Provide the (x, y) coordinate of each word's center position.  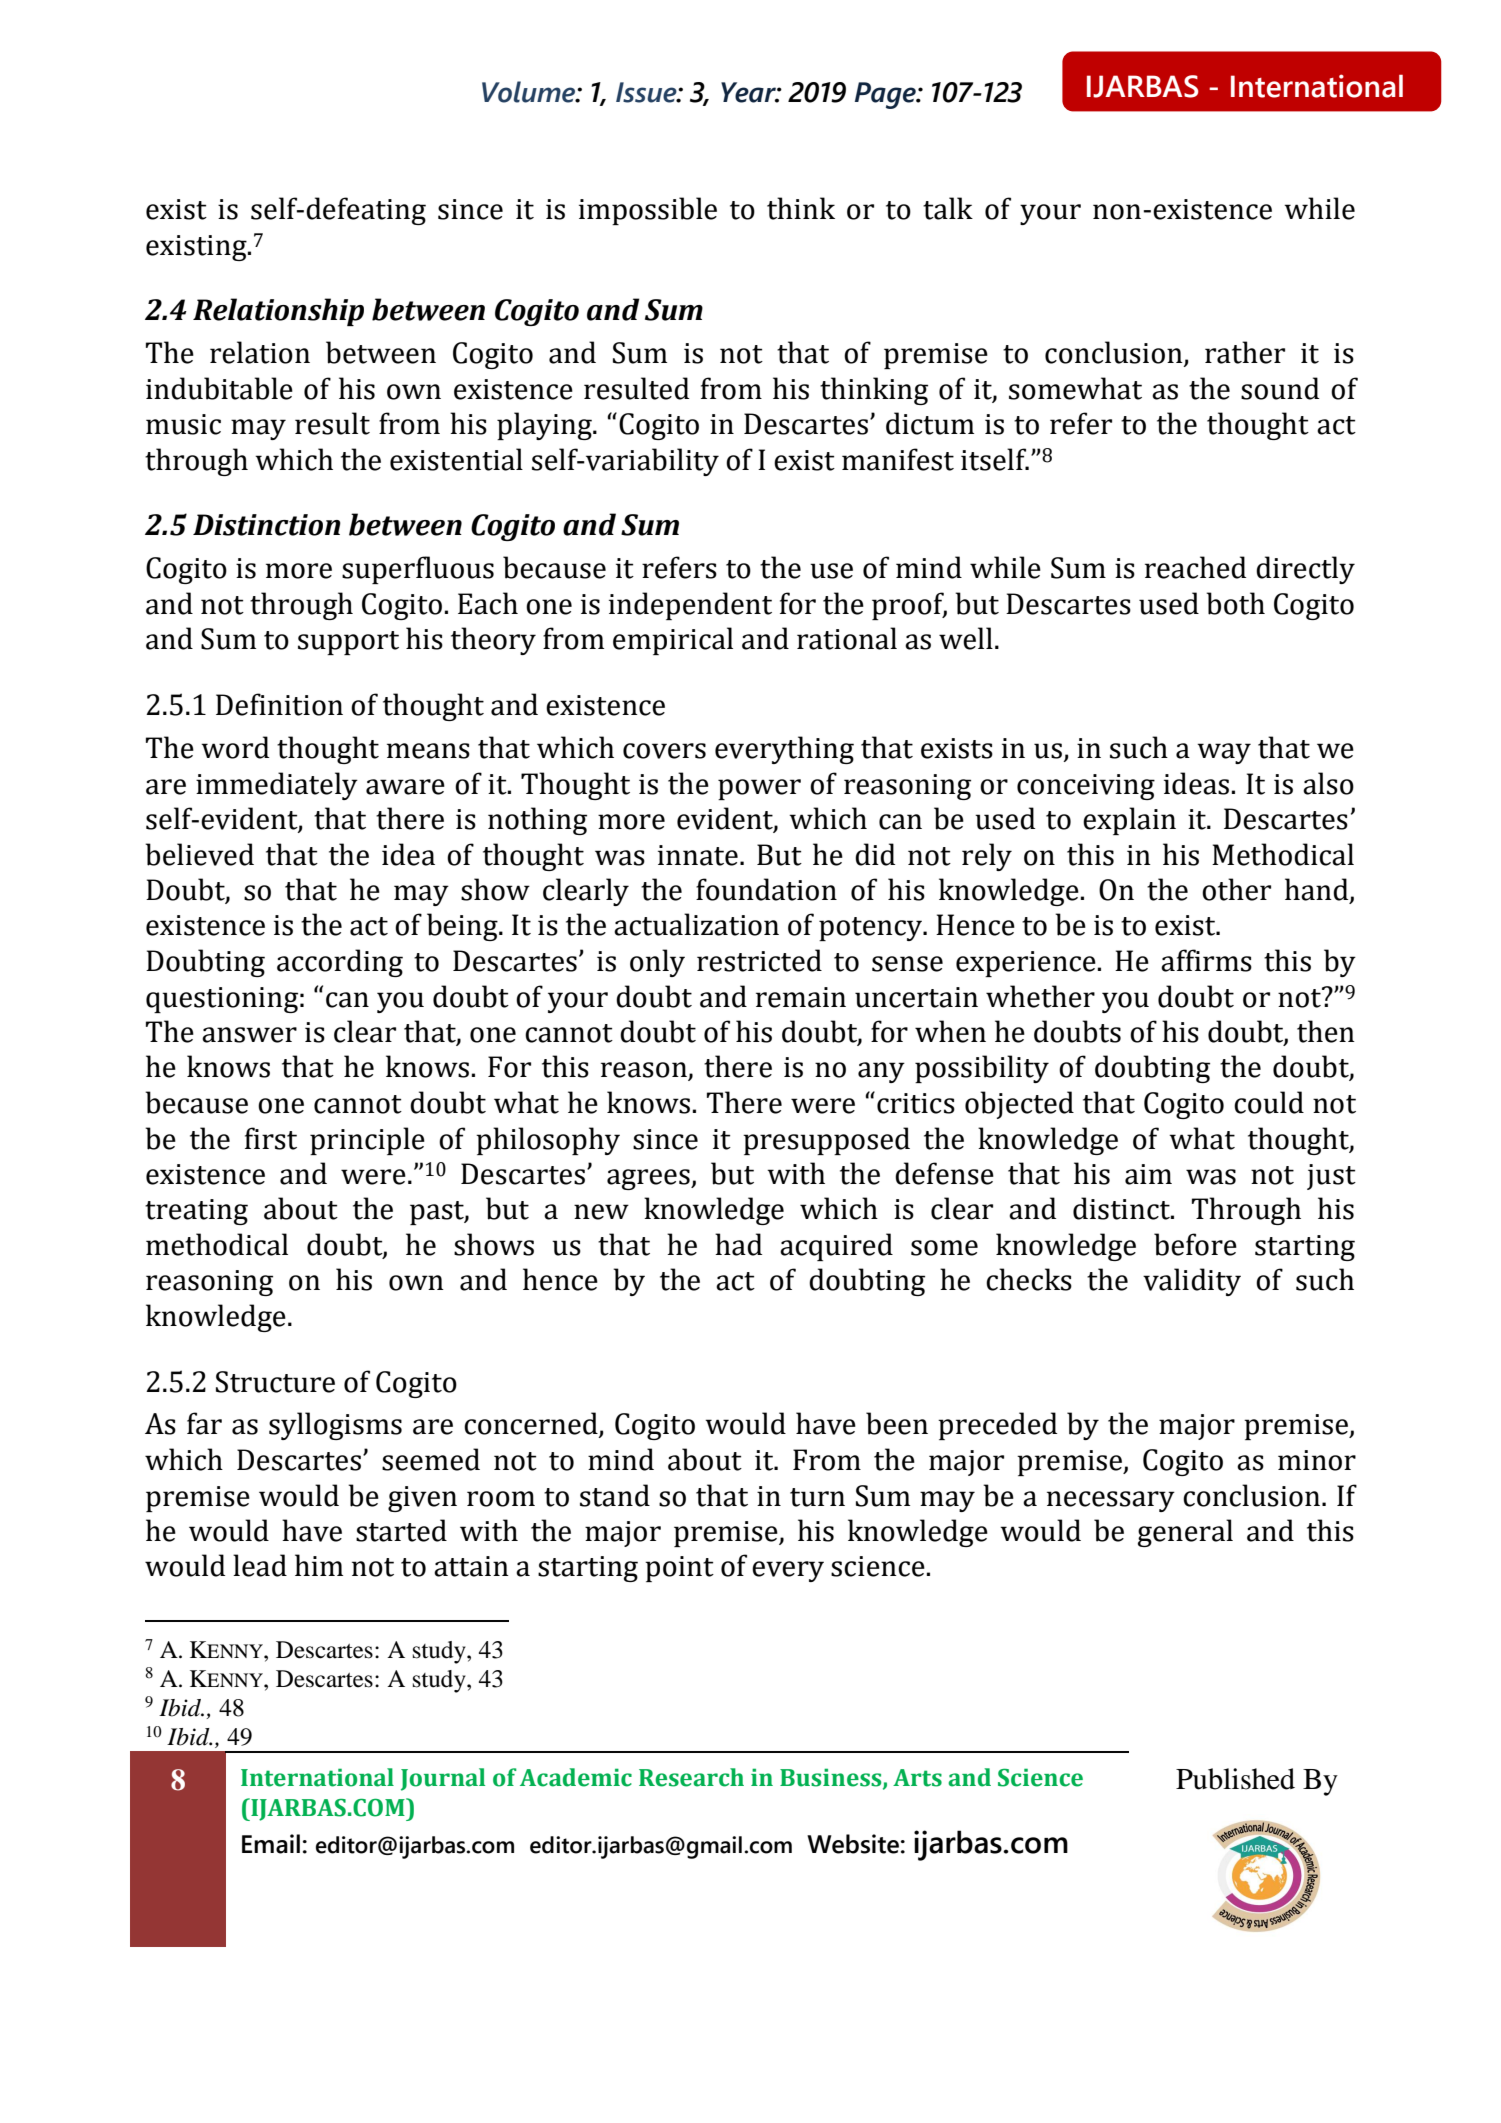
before (1195, 1244)
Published (1235, 1779)
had (738, 1244)
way (1224, 753)
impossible (648, 211)
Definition (279, 704)
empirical (673, 641)
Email (271, 1844)
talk (948, 208)
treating (196, 1212)
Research (691, 1777)
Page (886, 95)
